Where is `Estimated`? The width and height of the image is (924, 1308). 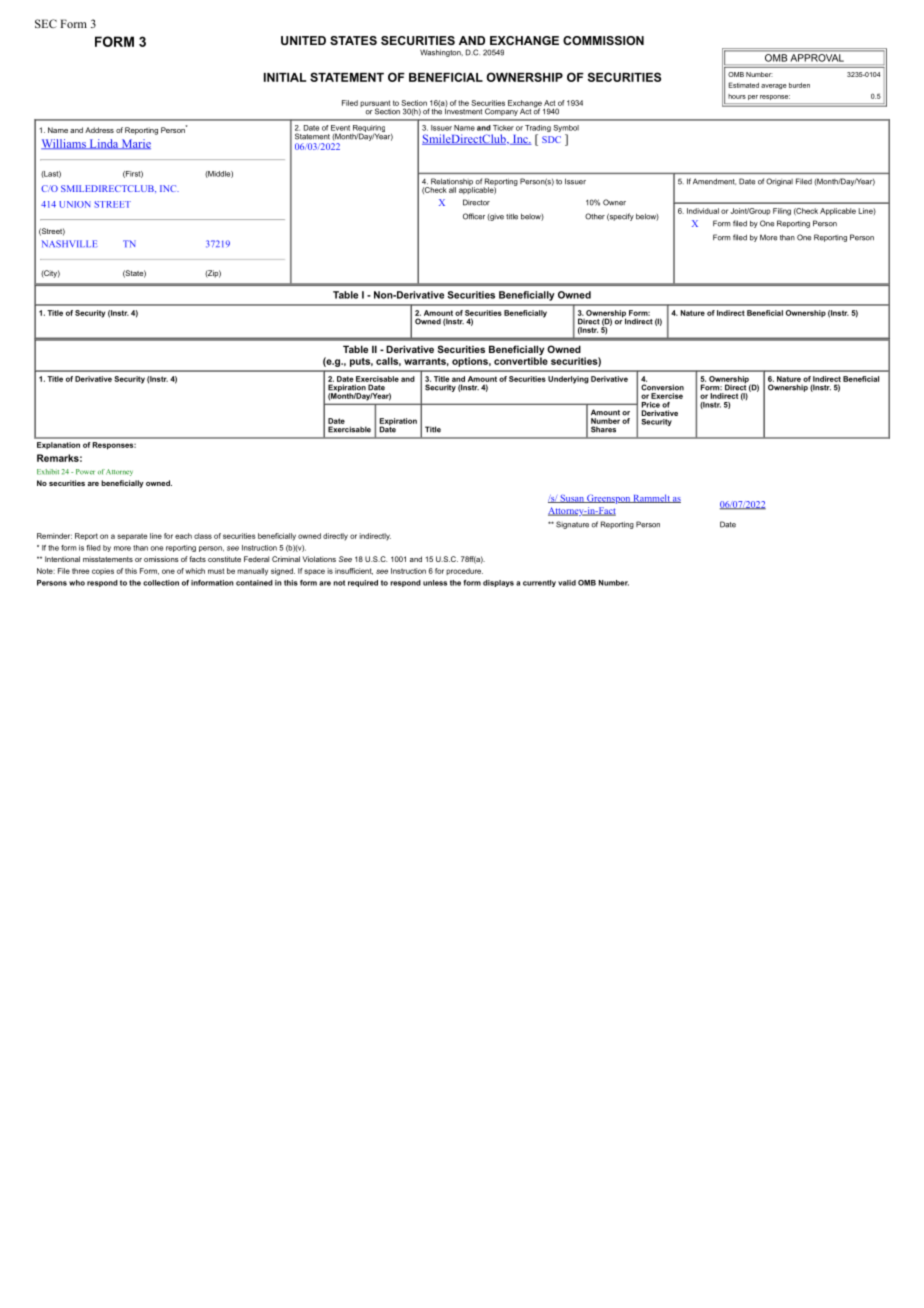 Estimated is located at coordinates (743, 85).
